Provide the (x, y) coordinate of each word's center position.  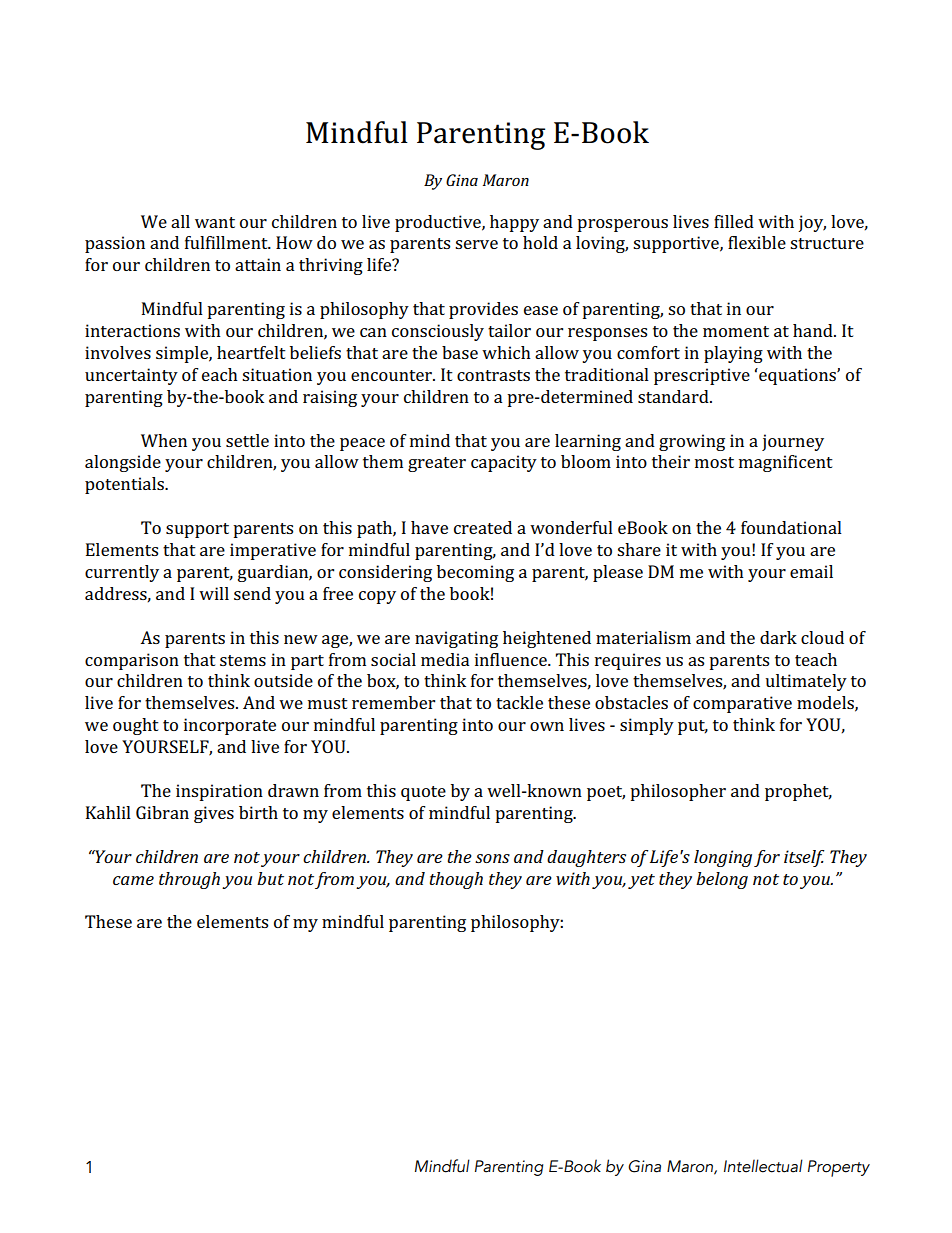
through (189, 880)
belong (722, 880)
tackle (519, 702)
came (133, 880)
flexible (757, 242)
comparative (742, 704)
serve (476, 244)
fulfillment (227, 242)
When (164, 440)
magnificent (786, 463)
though (456, 880)
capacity (504, 463)
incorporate (230, 726)
